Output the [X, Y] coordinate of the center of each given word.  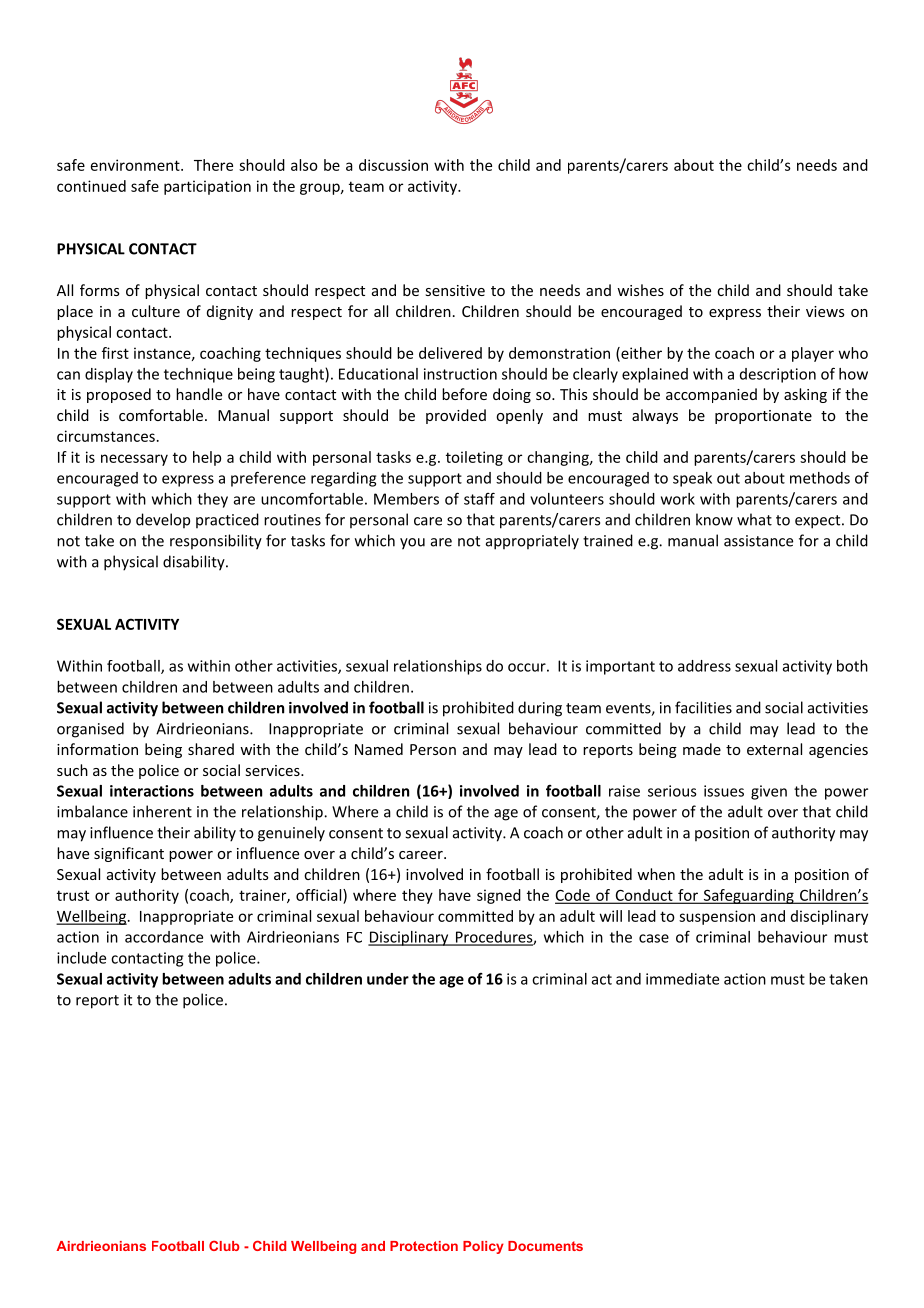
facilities [703, 707]
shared [211, 749]
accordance [164, 937]
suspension [717, 917]
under [388, 979]
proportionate [763, 417]
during [540, 709]
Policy [483, 1247]
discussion [393, 165]
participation [207, 187]
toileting [474, 458]
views [825, 311]
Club [224, 1246]
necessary [134, 460]
